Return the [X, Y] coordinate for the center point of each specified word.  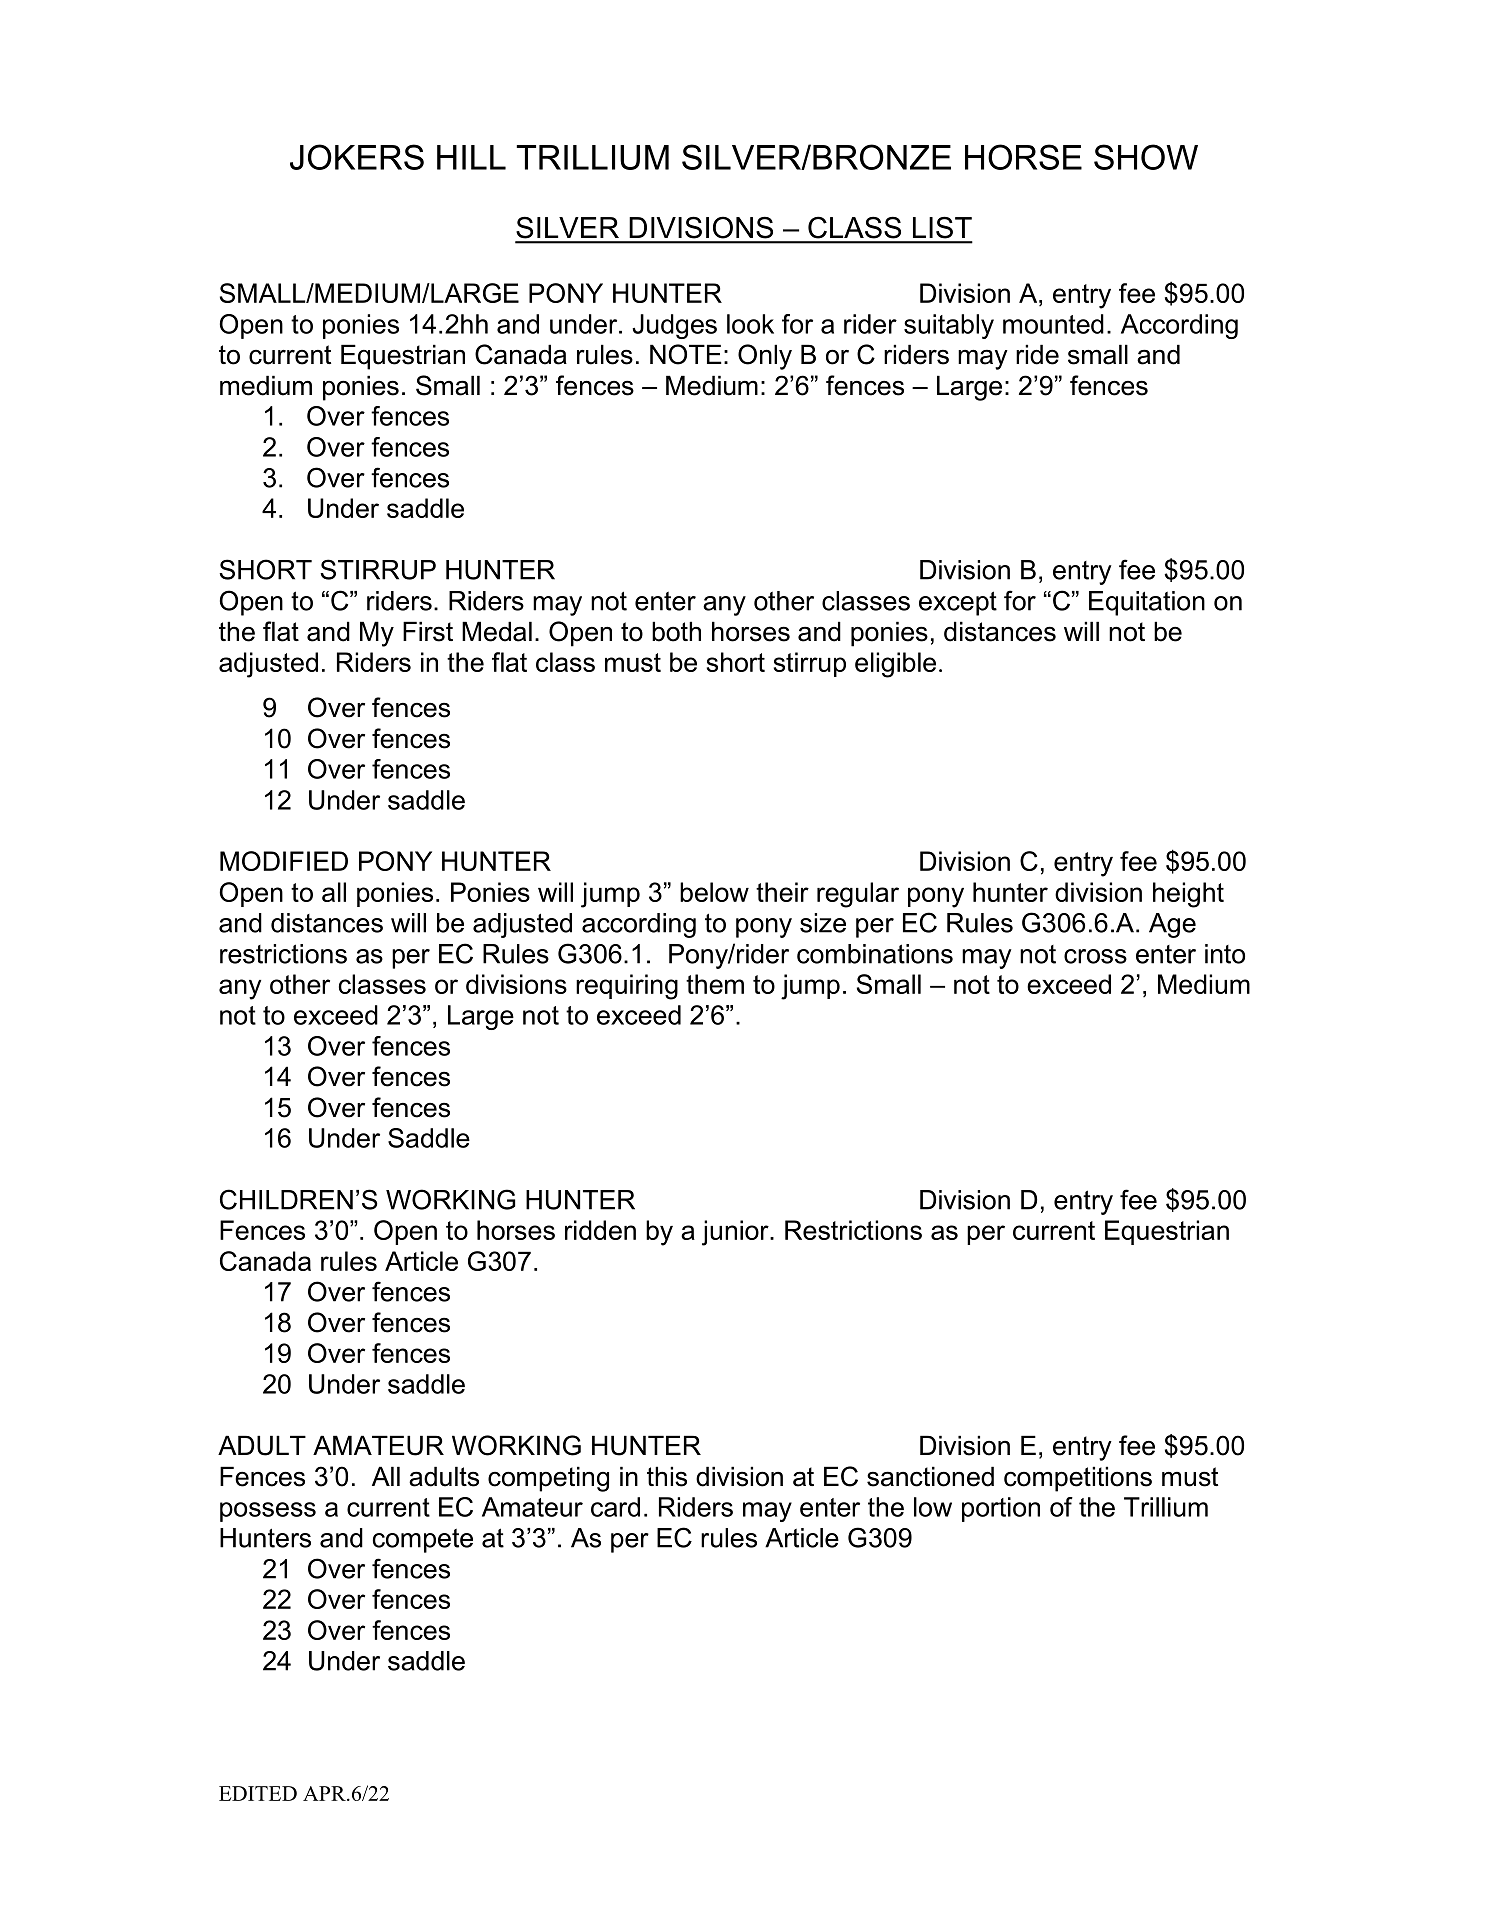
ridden [600, 1230]
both [676, 631]
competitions [1078, 1479]
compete [423, 1541]
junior [736, 1233]
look [750, 324]
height [1188, 895]
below [714, 892]
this [667, 1476]
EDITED [258, 1793]
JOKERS [357, 157]
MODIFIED [284, 861]
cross [1095, 956]
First [428, 631]
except [958, 603]
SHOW [1146, 157]
